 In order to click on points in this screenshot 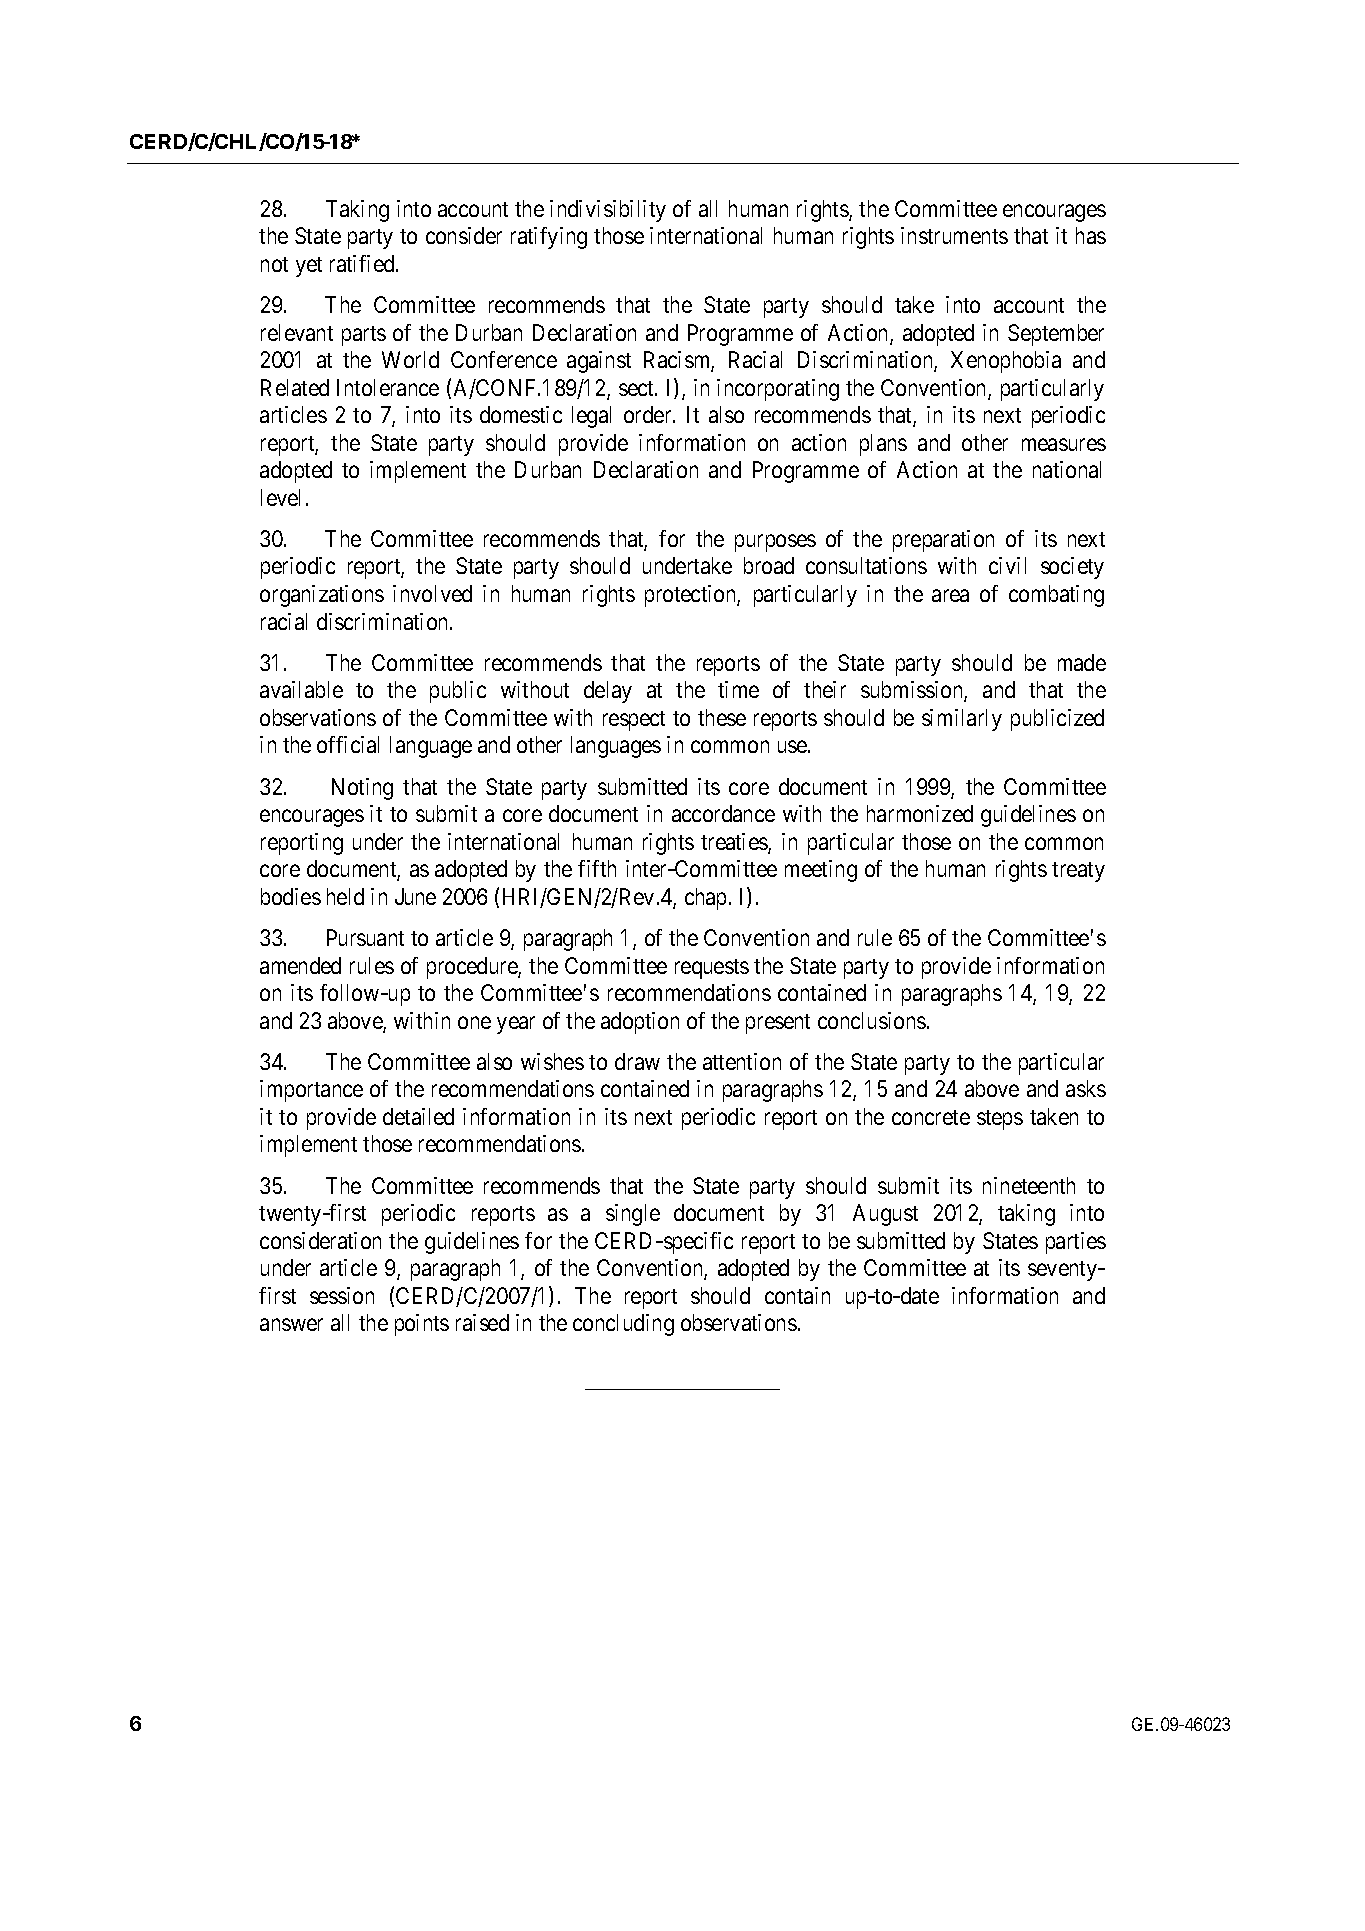, I will do `click(422, 1325)`.
